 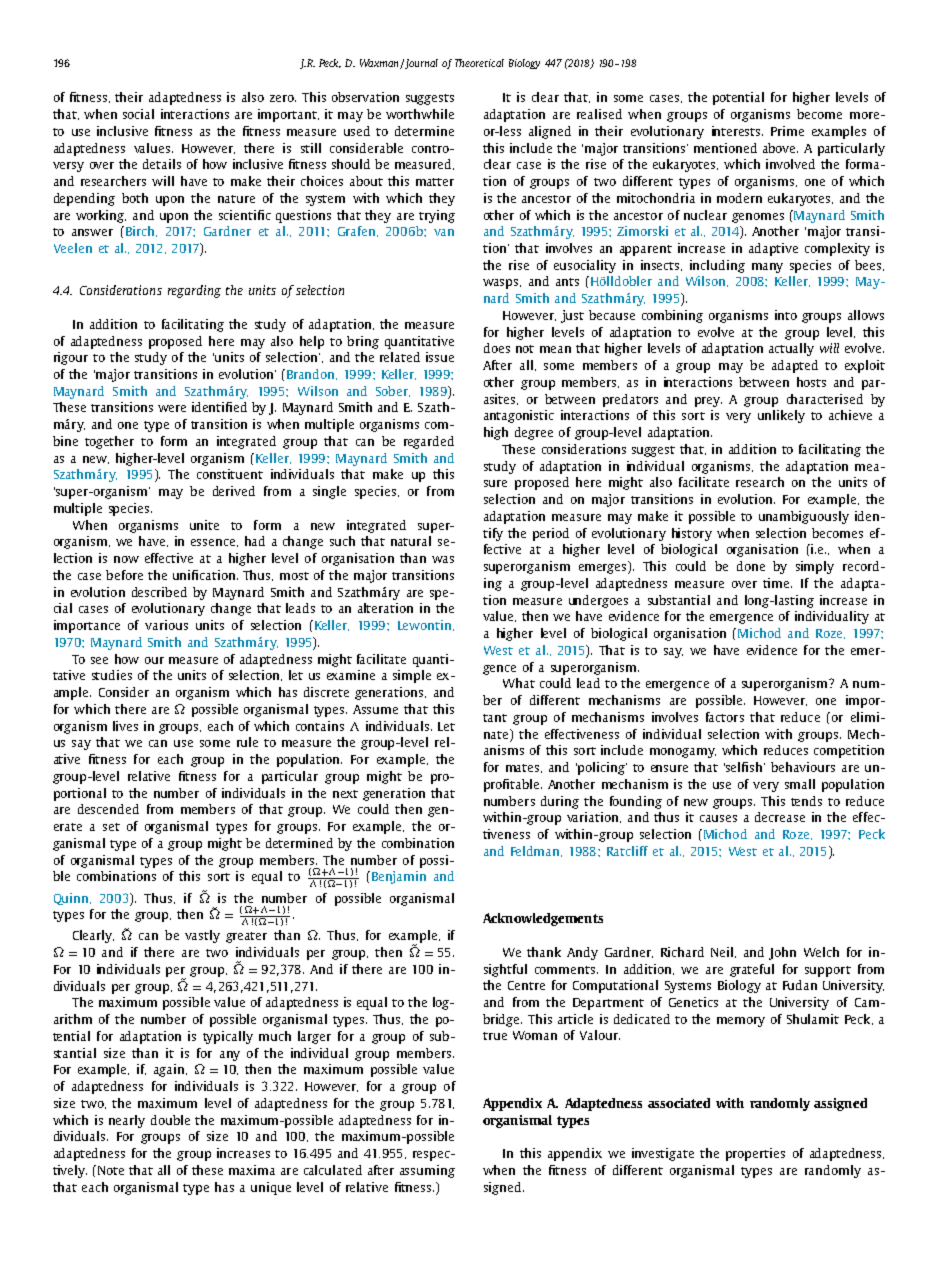 I want to click on Theoretical, so click(x=479, y=63).
